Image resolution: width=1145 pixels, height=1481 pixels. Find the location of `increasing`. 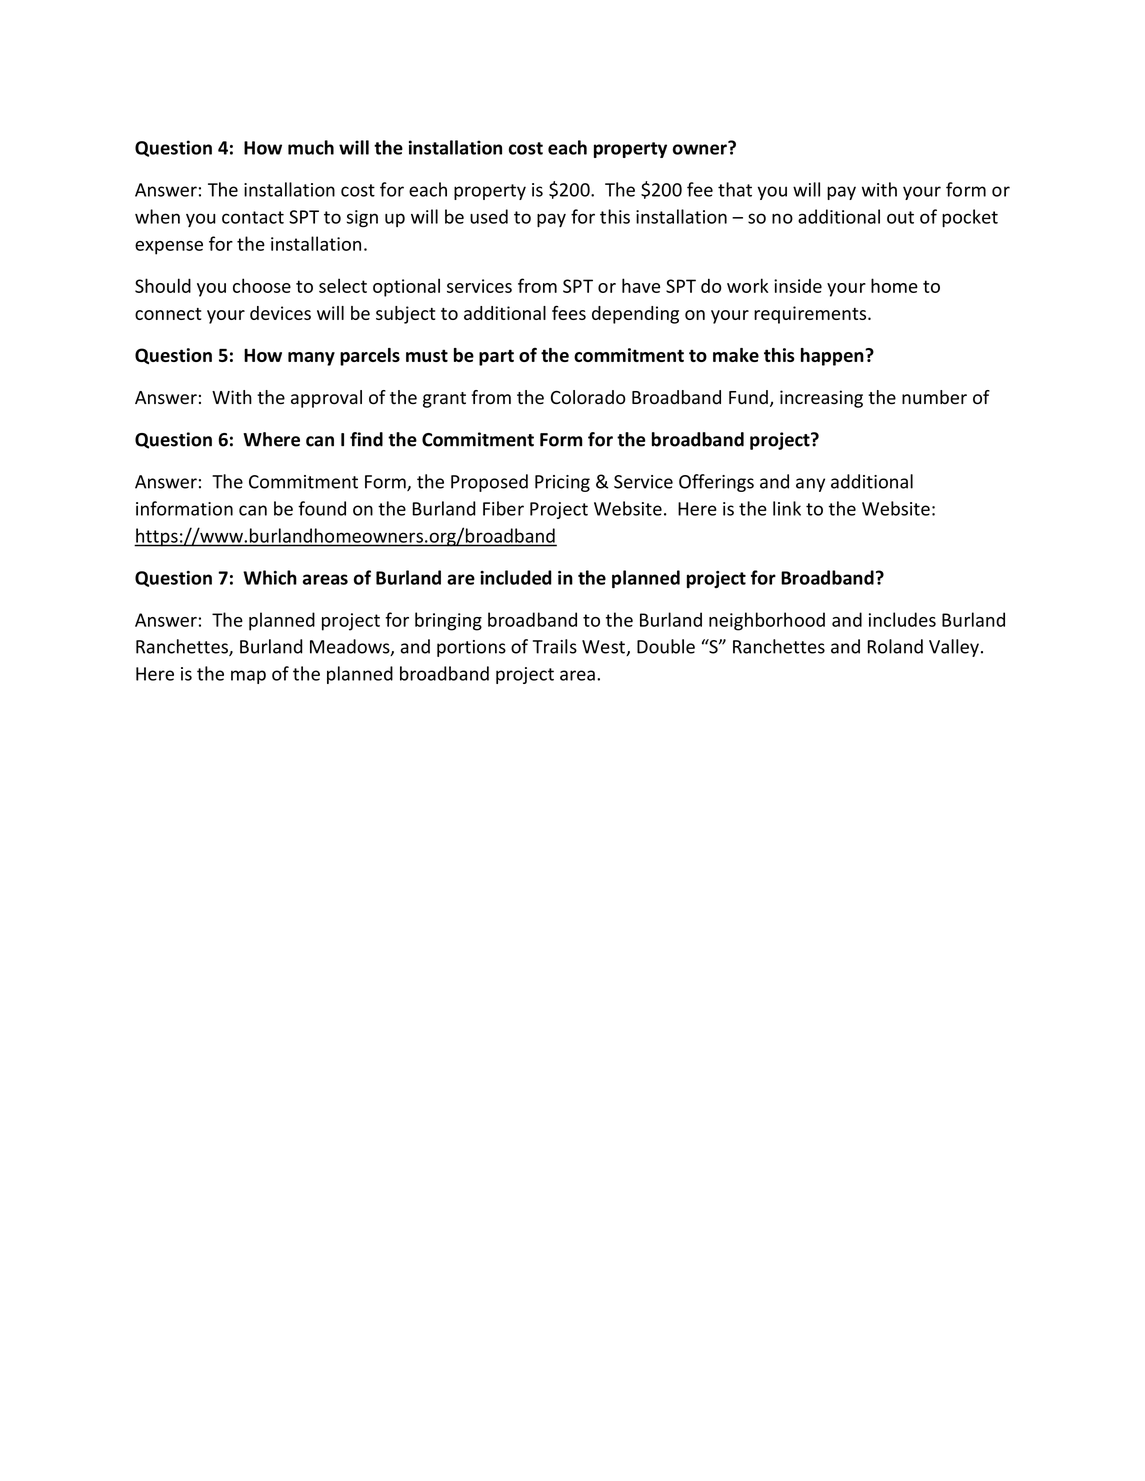

increasing is located at coordinates (821, 399).
